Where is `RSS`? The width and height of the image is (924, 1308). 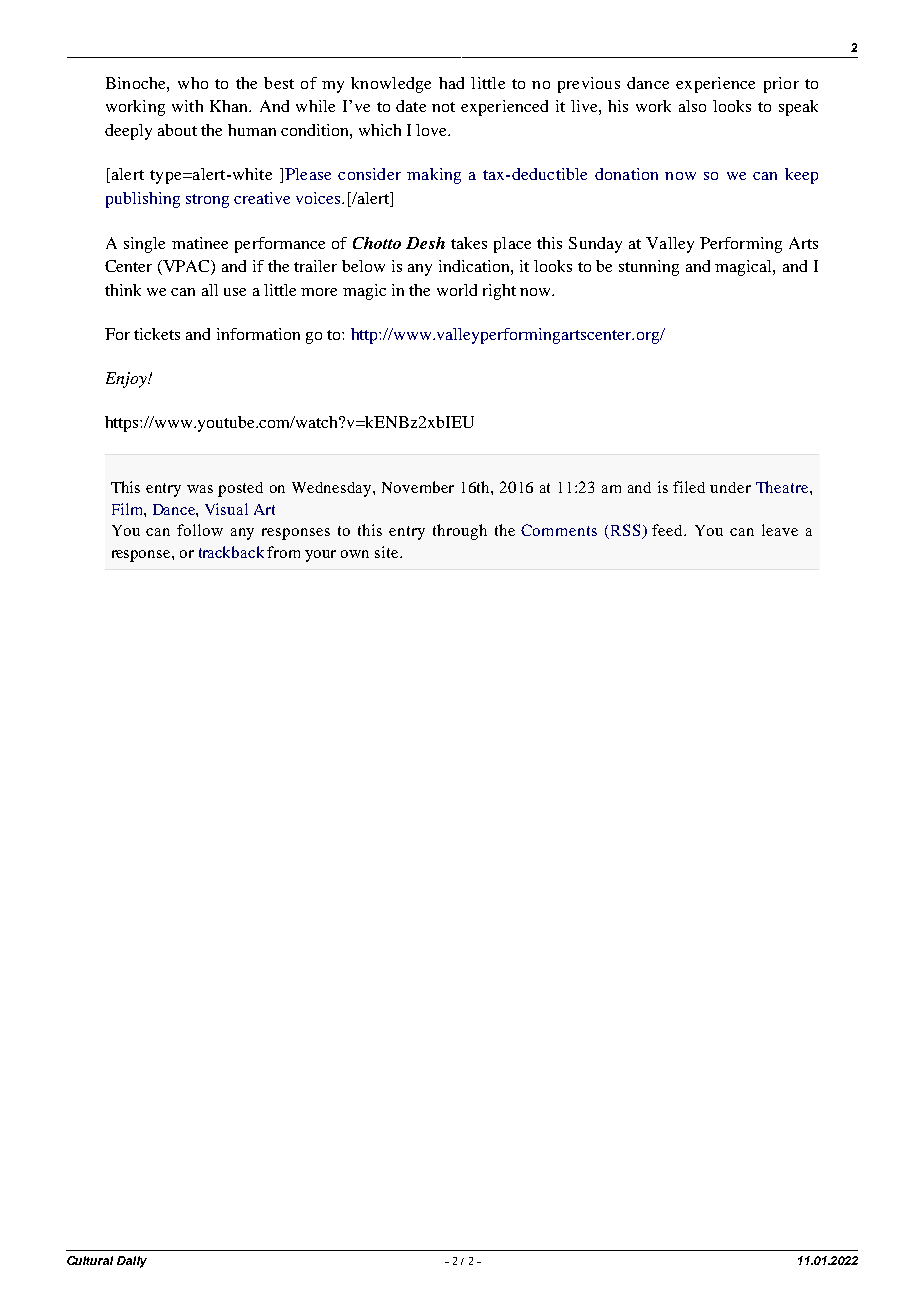 RSS is located at coordinates (625, 531).
